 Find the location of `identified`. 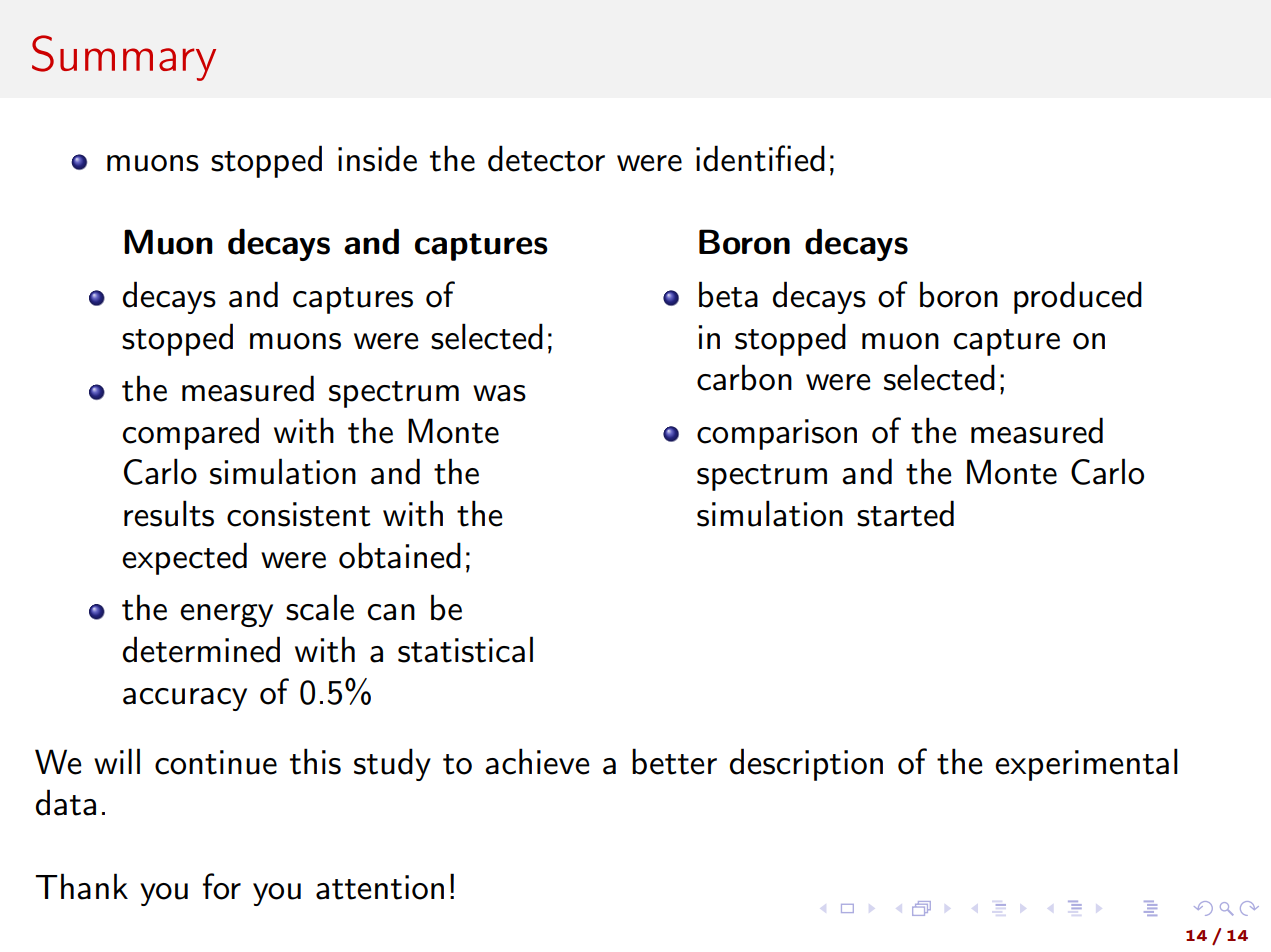

identified is located at coordinates (760, 158).
